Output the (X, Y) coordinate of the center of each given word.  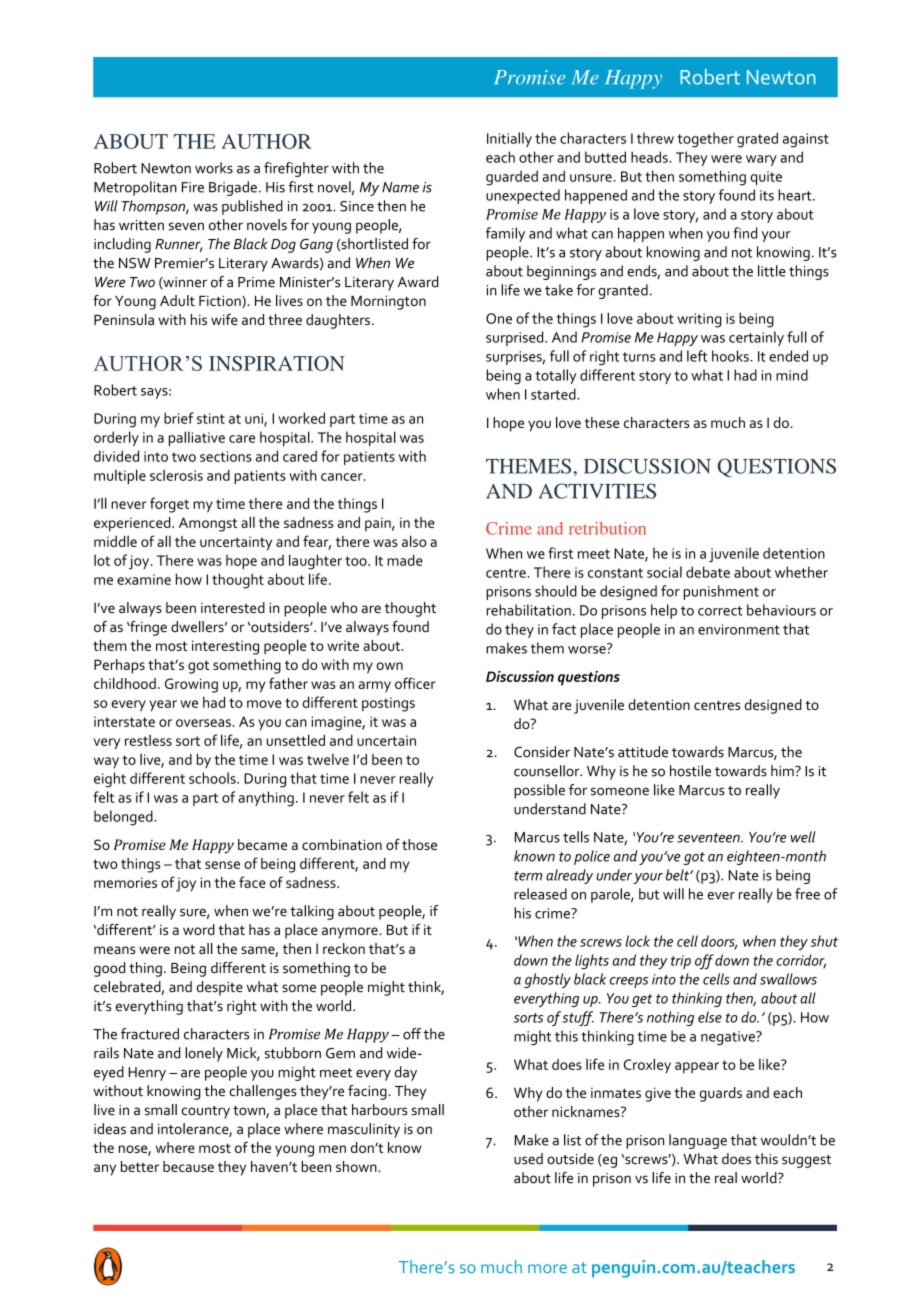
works (214, 168)
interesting (225, 647)
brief (179, 418)
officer (415, 683)
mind (792, 375)
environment (739, 629)
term (528, 876)
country (206, 1112)
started (554, 394)
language (698, 1141)
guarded (512, 178)
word (199, 929)
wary (761, 160)
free (807, 894)
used (528, 1159)
